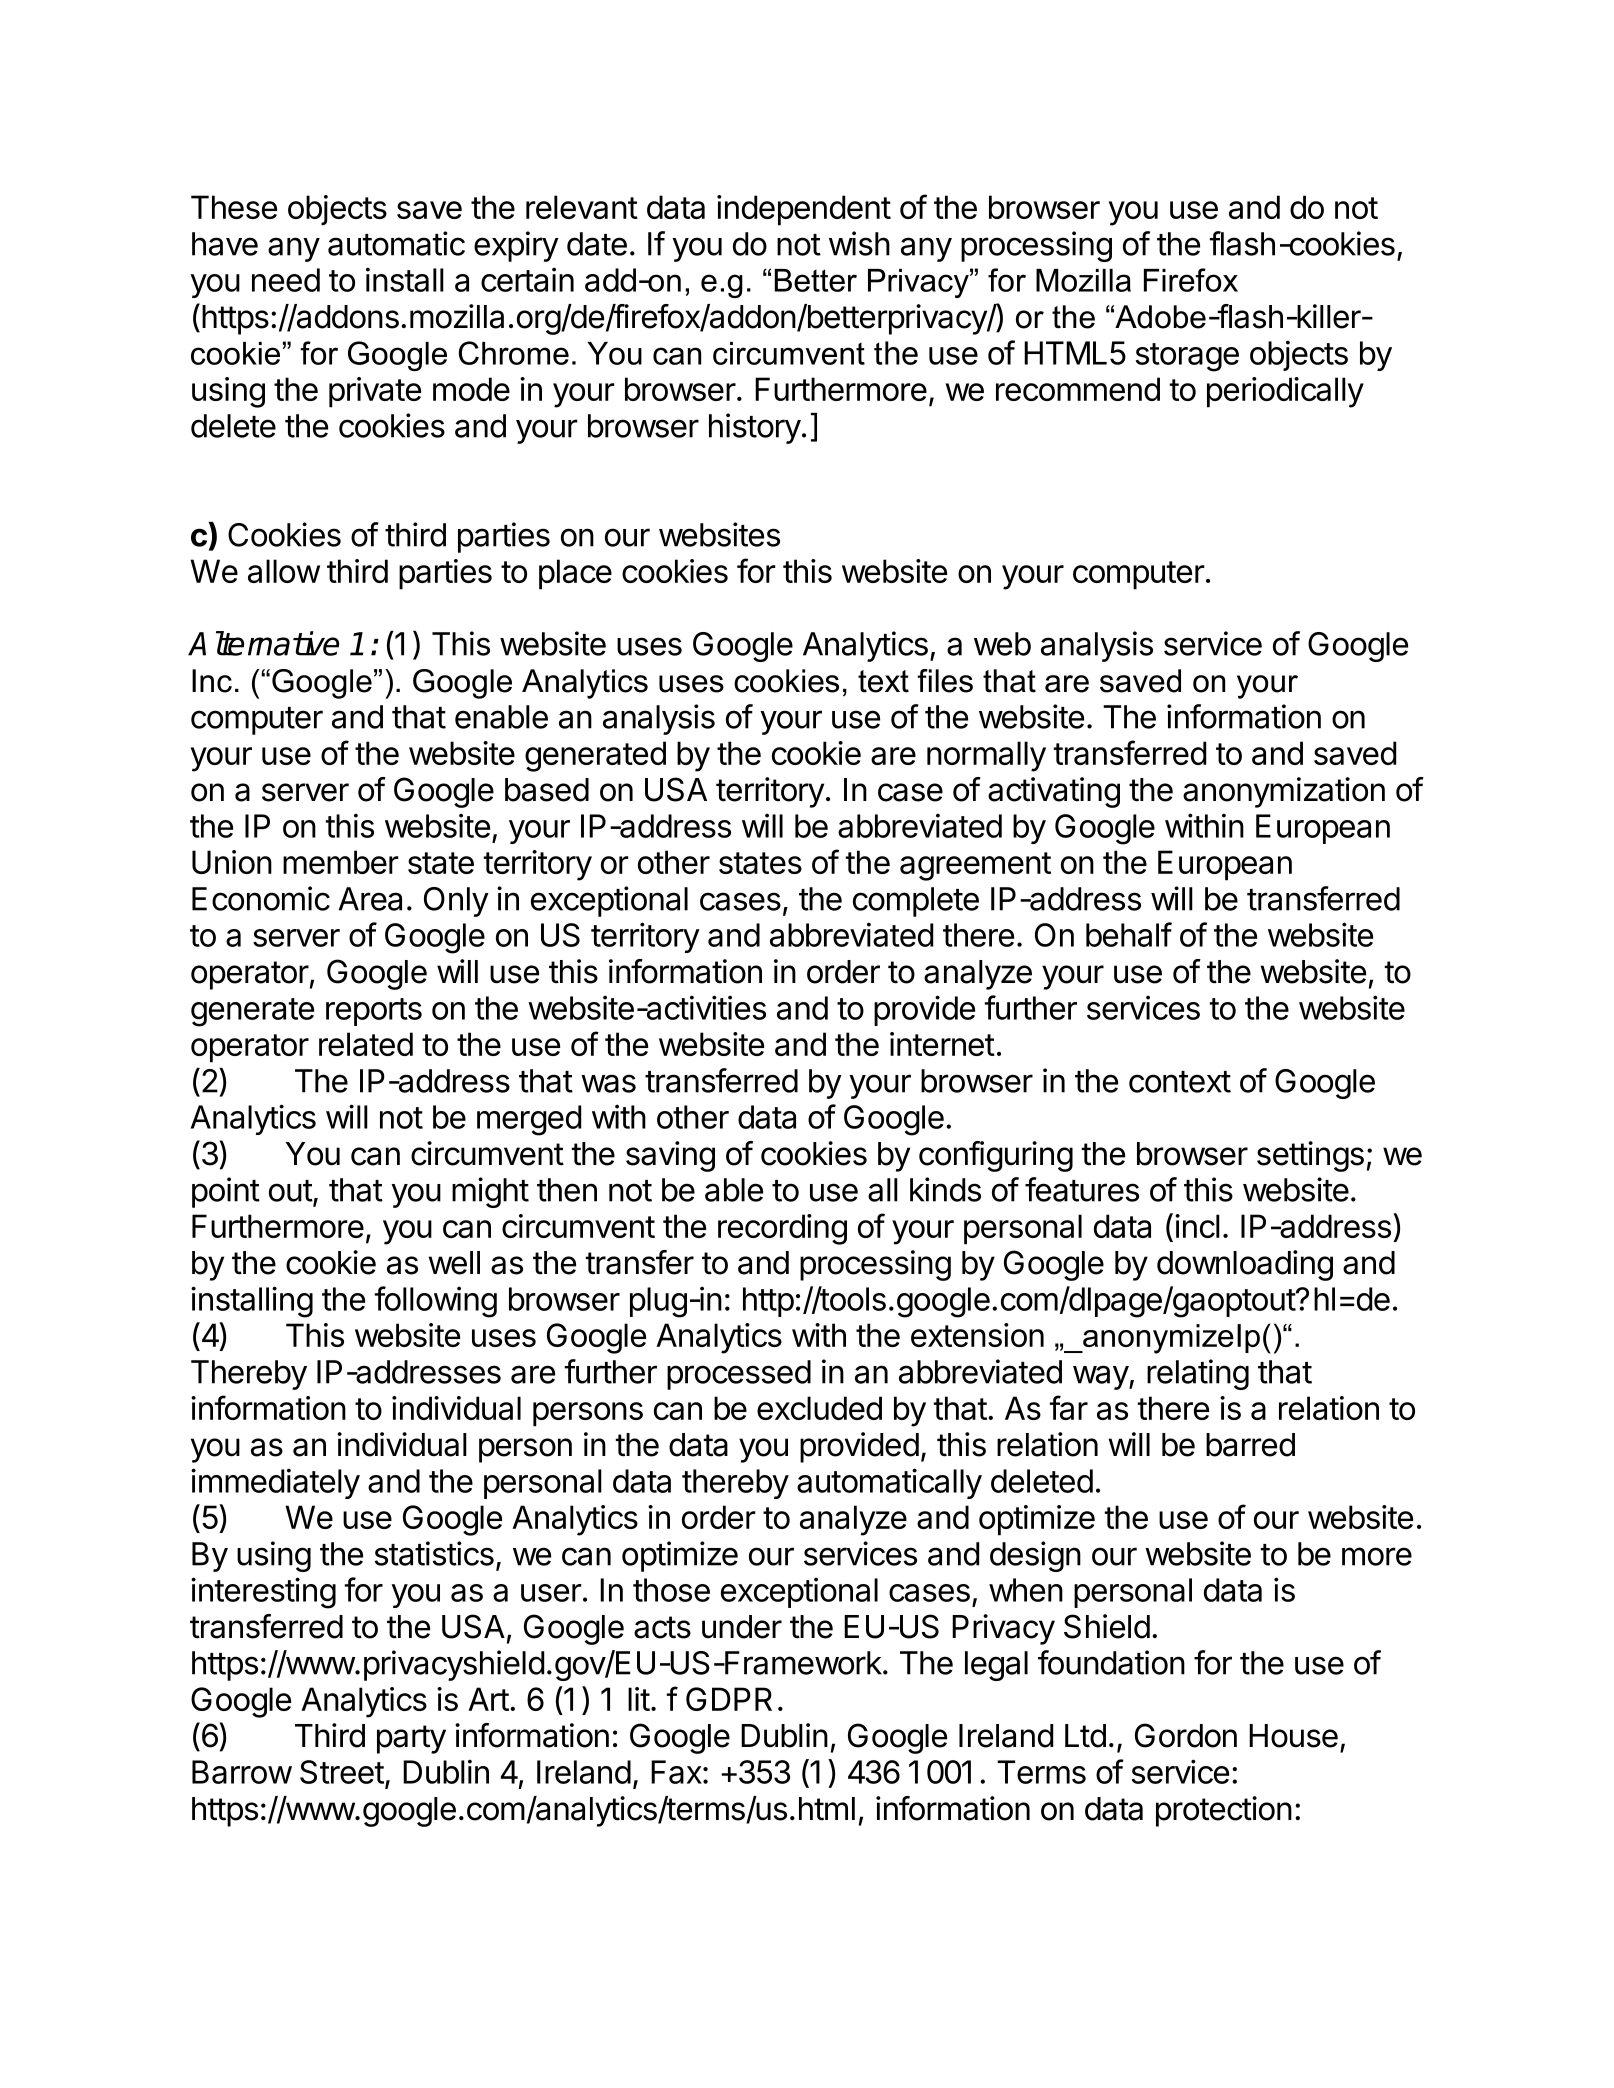 The width and height of the image is (1614, 2088). What do you see at coordinates (1197, 1226) in the image?
I see `incl` at bounding box center [1197, 1226].
